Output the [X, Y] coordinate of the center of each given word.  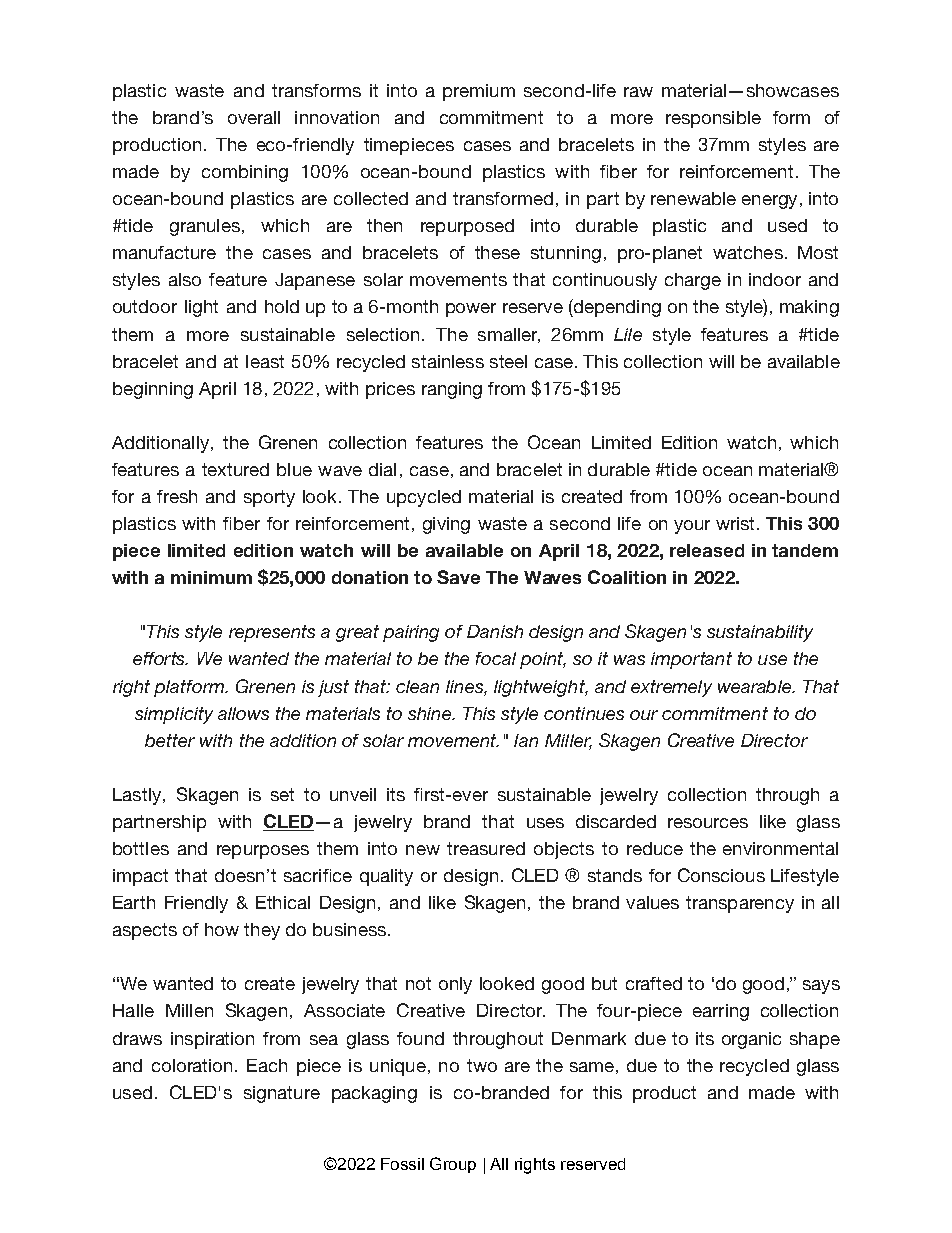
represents [272, 633]
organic [751, 1040]
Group [453, 1165]
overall [254, 117]
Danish [495, 631]
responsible [713, 119]
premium [479, 92]
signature [282, 1094]
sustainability [760, 633]
